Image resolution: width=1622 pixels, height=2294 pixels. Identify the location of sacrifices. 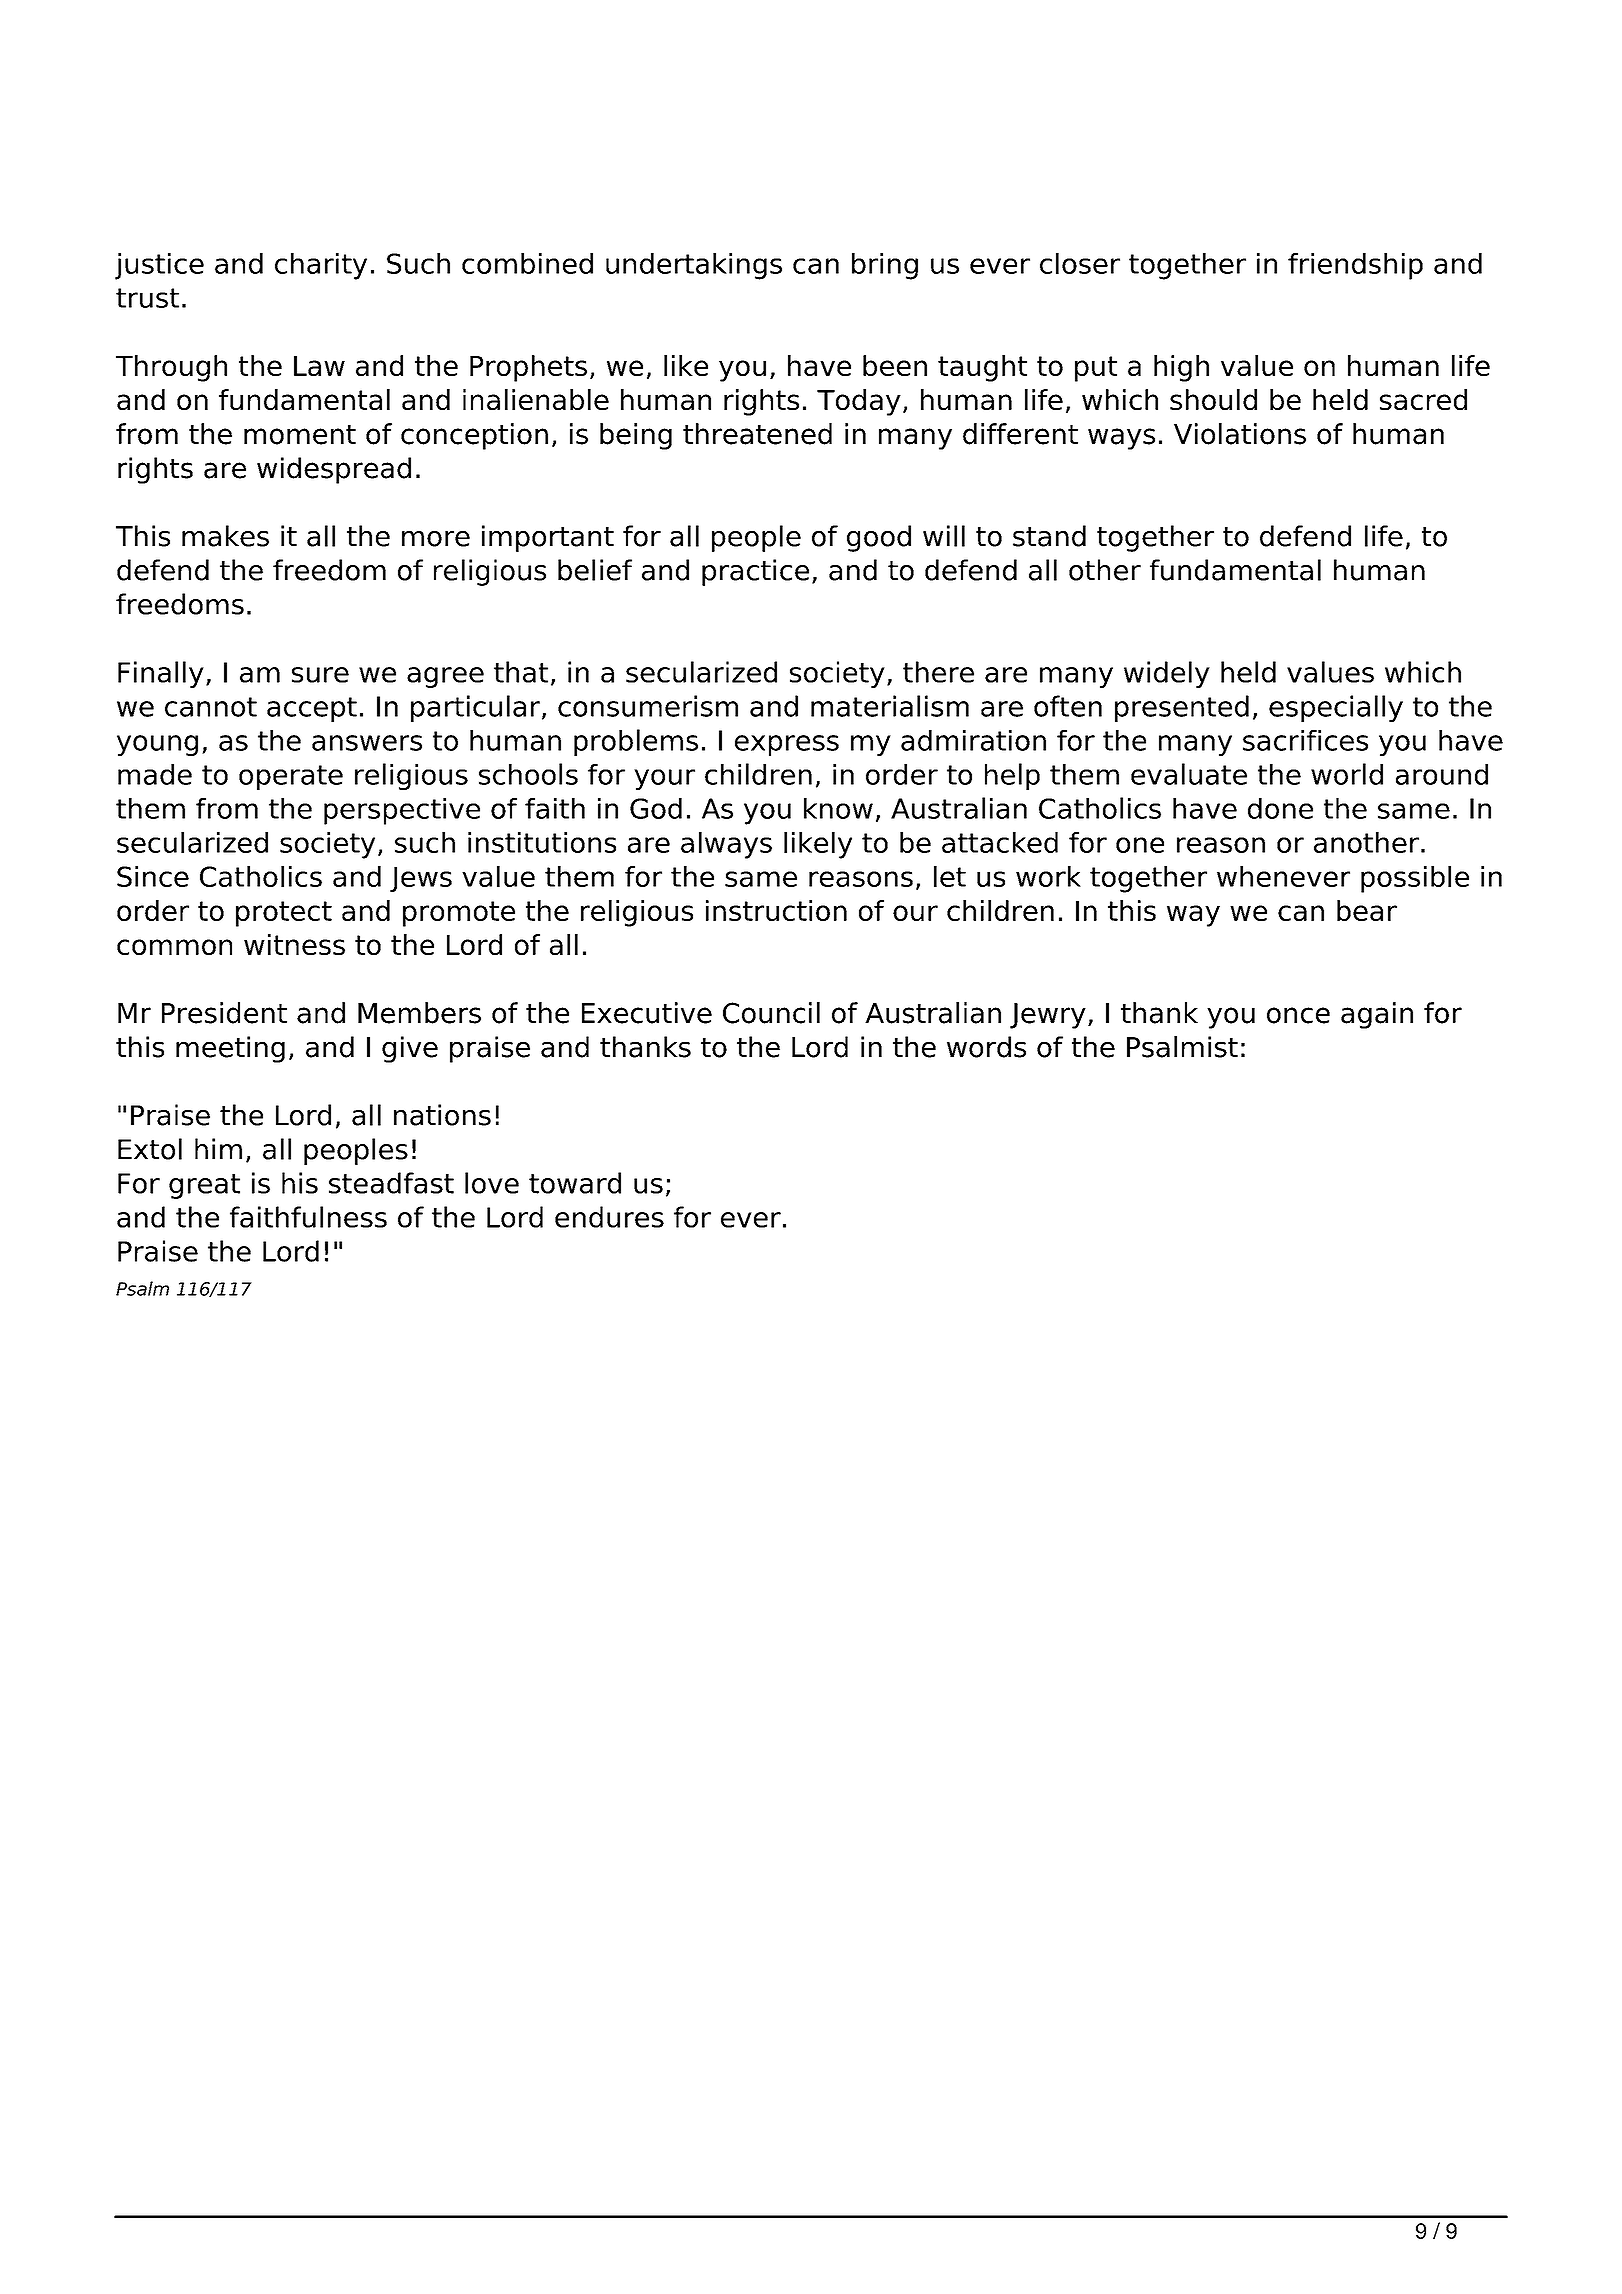
(1305, 740).
